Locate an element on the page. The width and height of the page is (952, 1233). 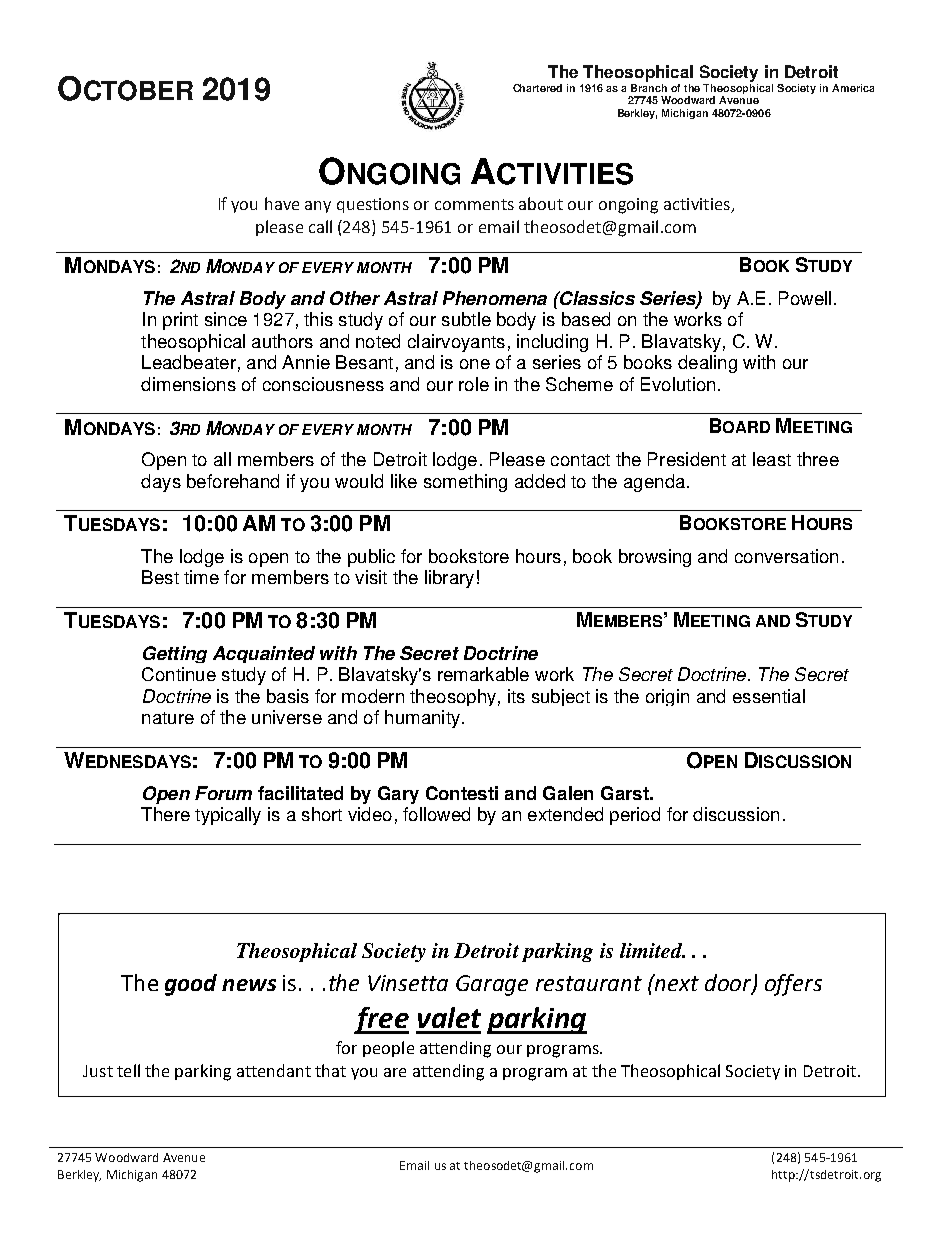
have is located at coordinates (282, 203).
